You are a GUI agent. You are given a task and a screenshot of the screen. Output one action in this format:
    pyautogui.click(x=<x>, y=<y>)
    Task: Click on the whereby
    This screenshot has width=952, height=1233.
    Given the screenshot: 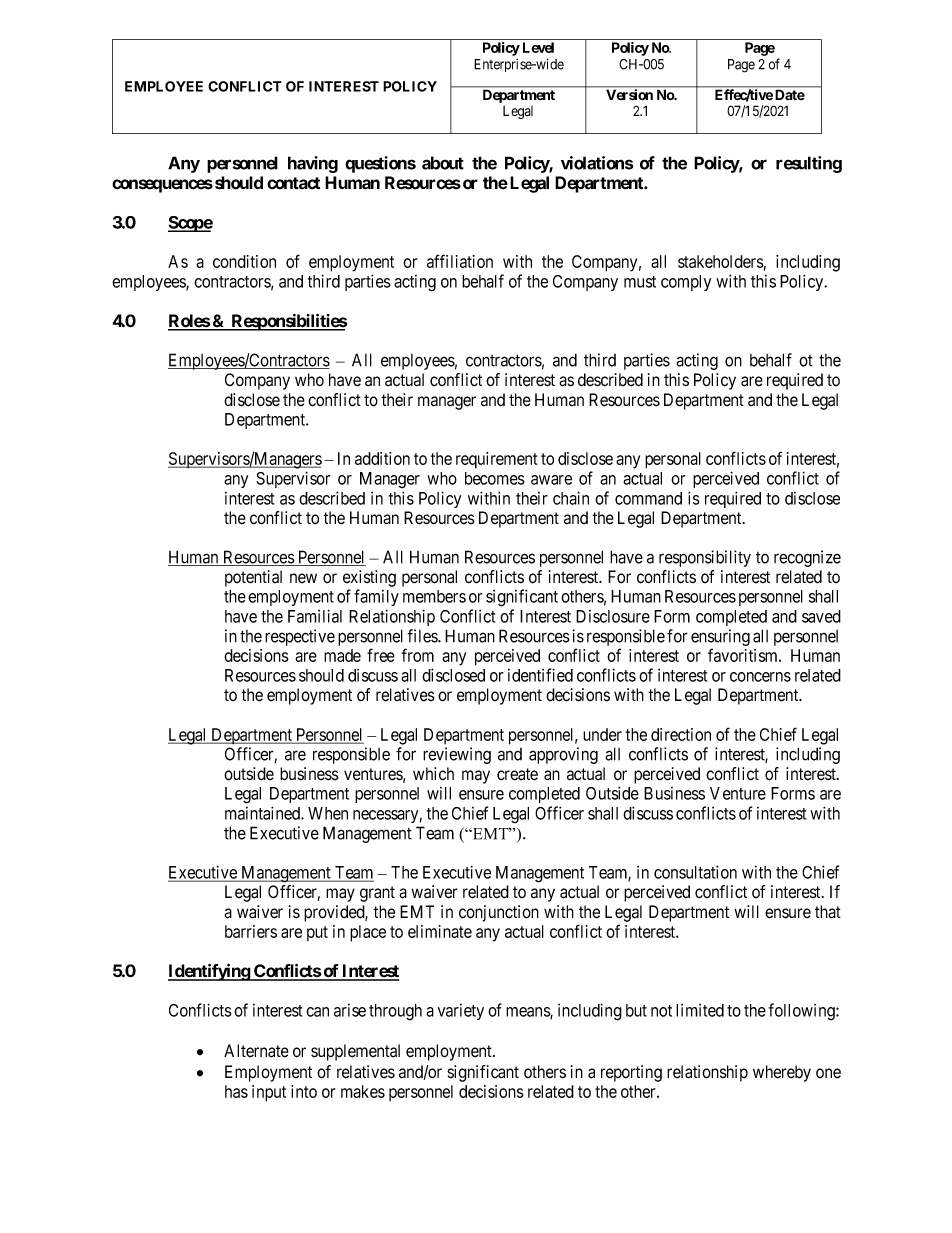 What is the action you would take?
    pyautogui.click(x=782, y=1073)
